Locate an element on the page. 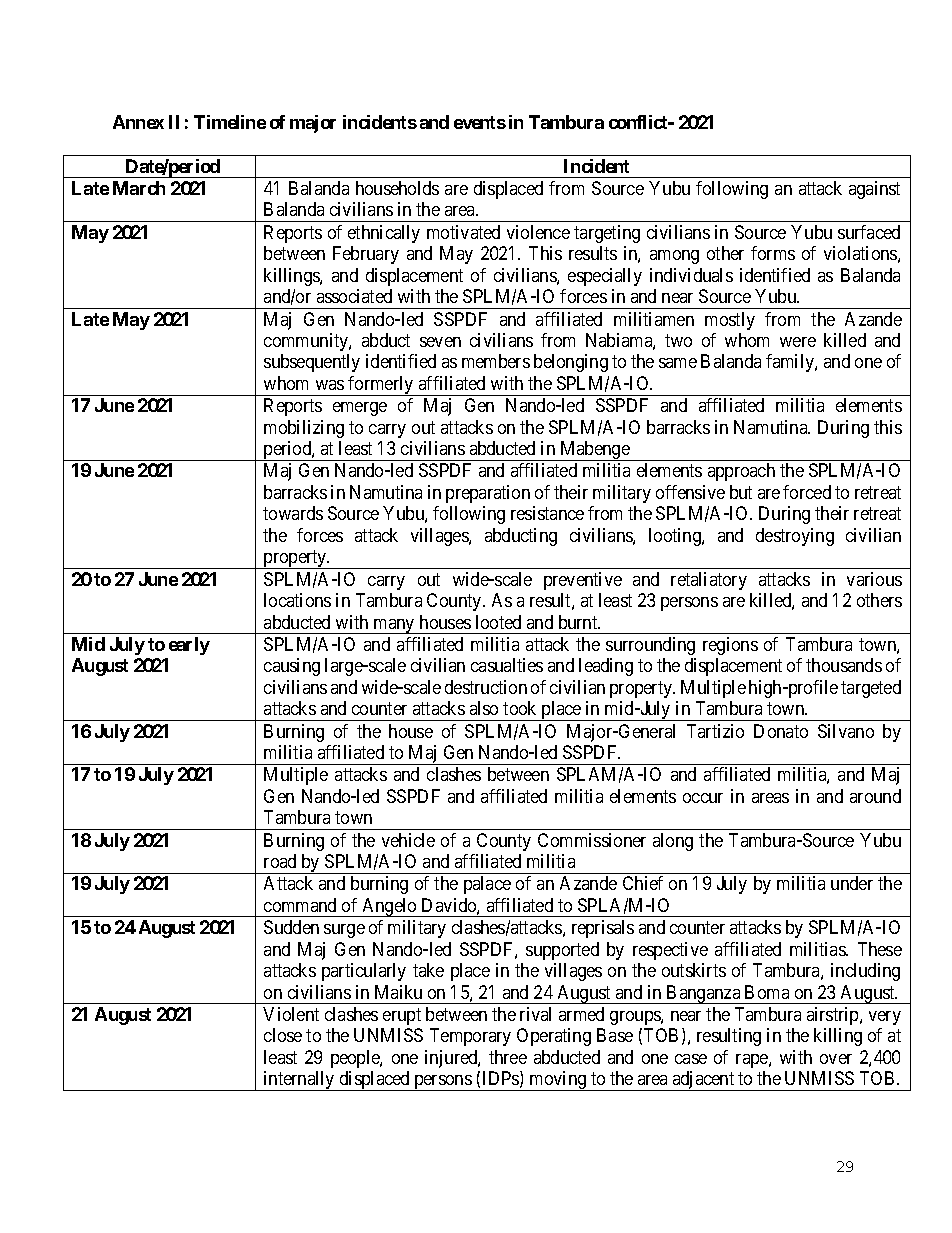  causing is located at coordinates (292, 667).
